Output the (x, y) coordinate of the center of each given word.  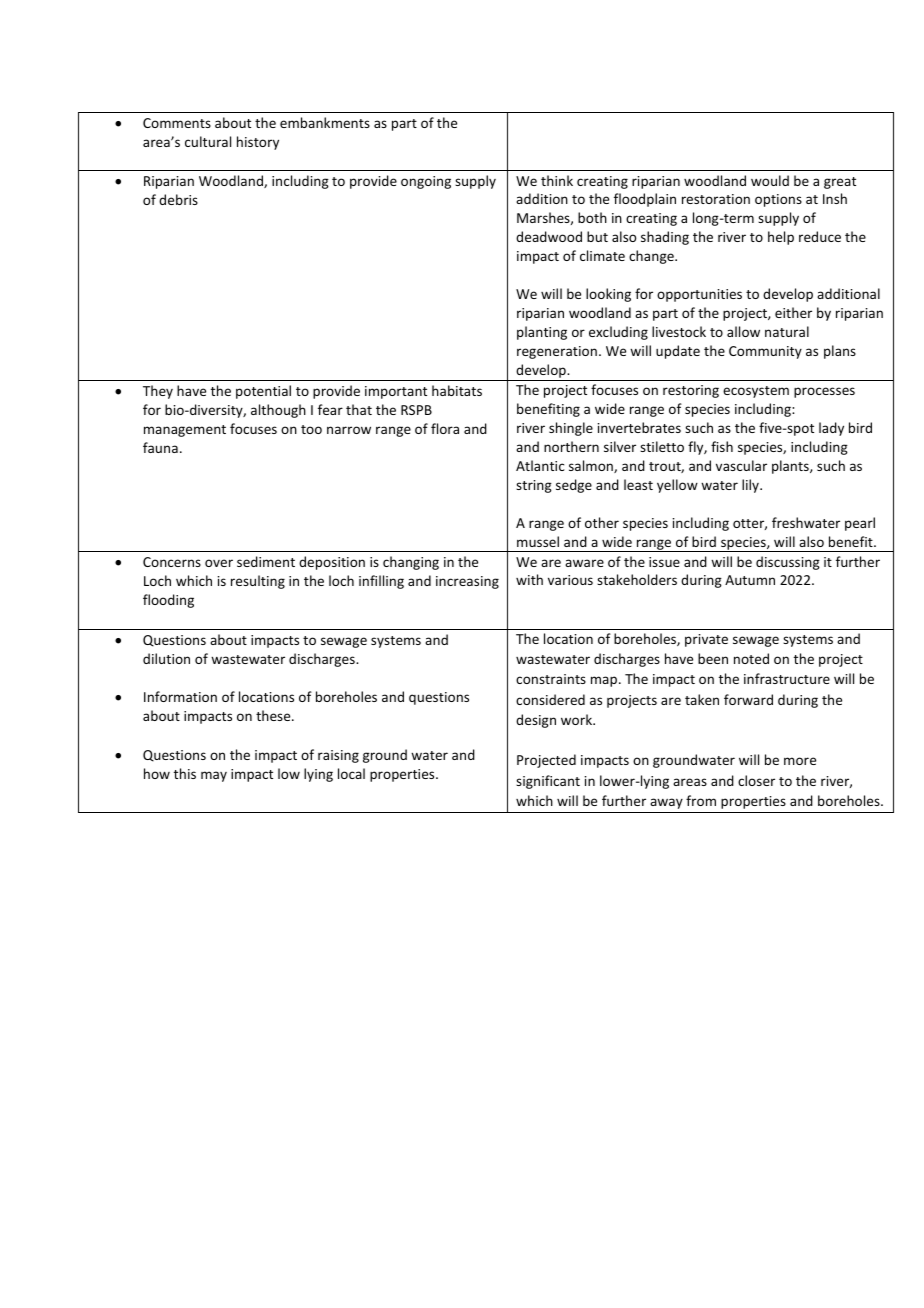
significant (548, 782)
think (557, 180)
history (258, 143)
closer (756, 780)
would (770, 180)
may (214, 776)
